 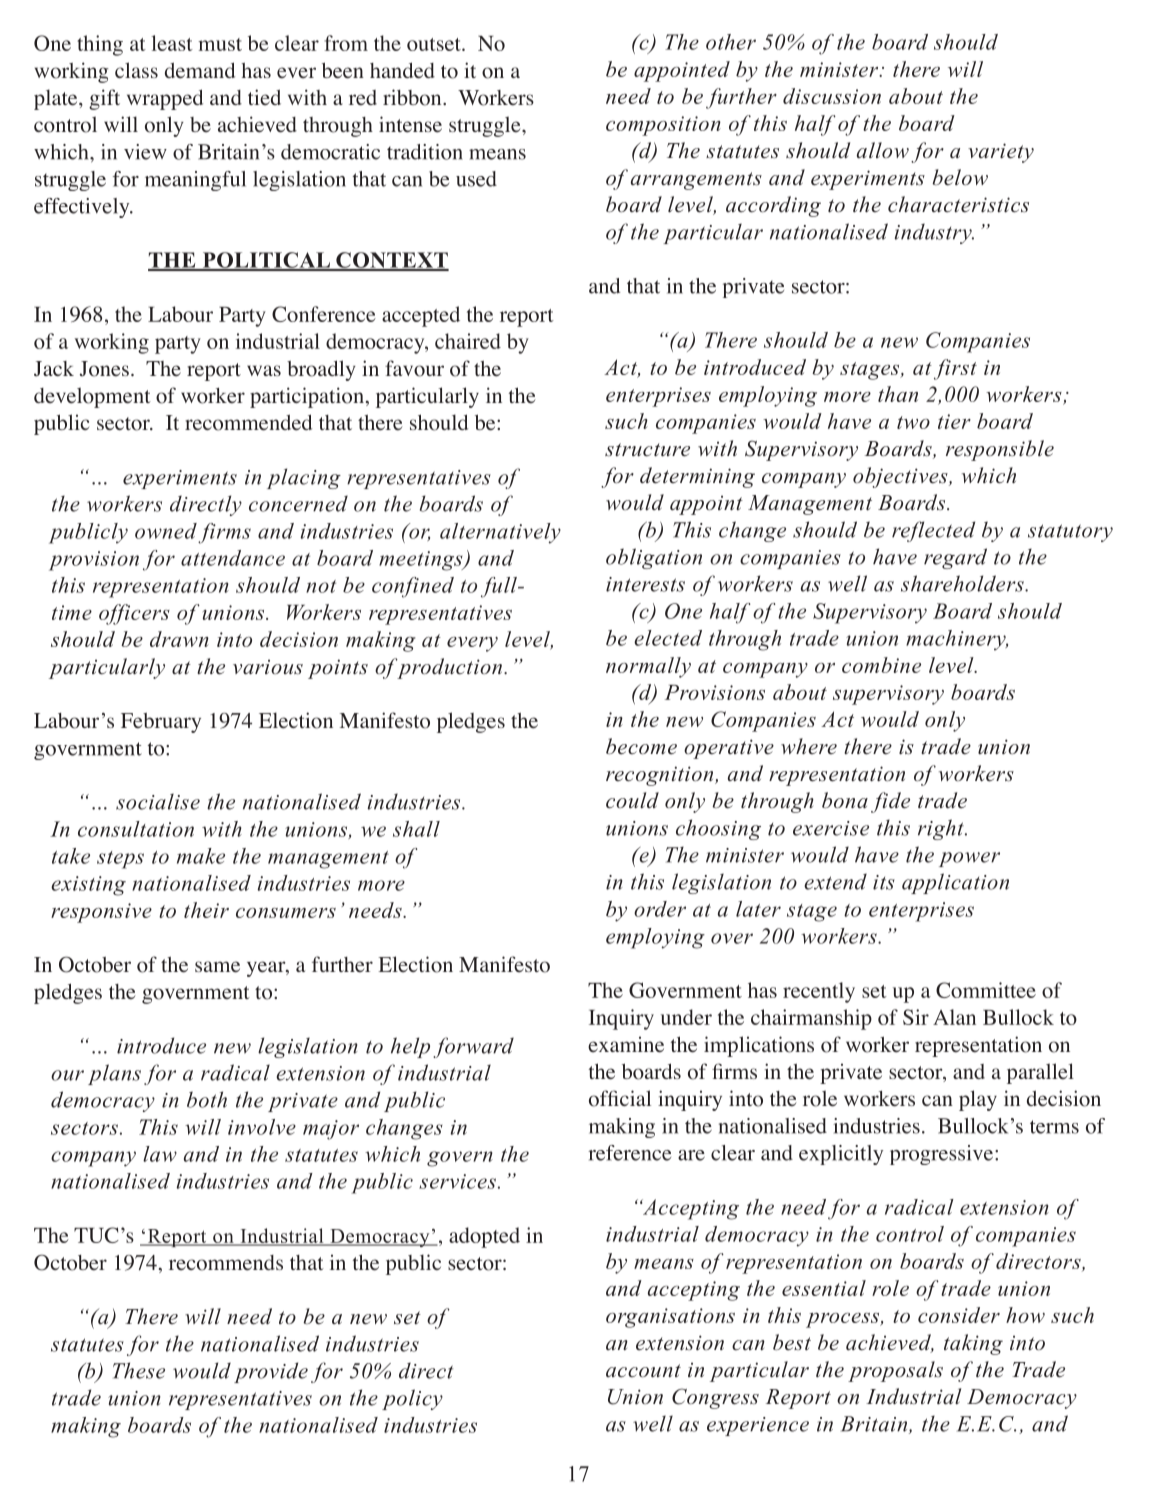 What do you see at coordinates (1001, 153) in the screenshot?
I see `variety` at bounding box center [1001, 153].
